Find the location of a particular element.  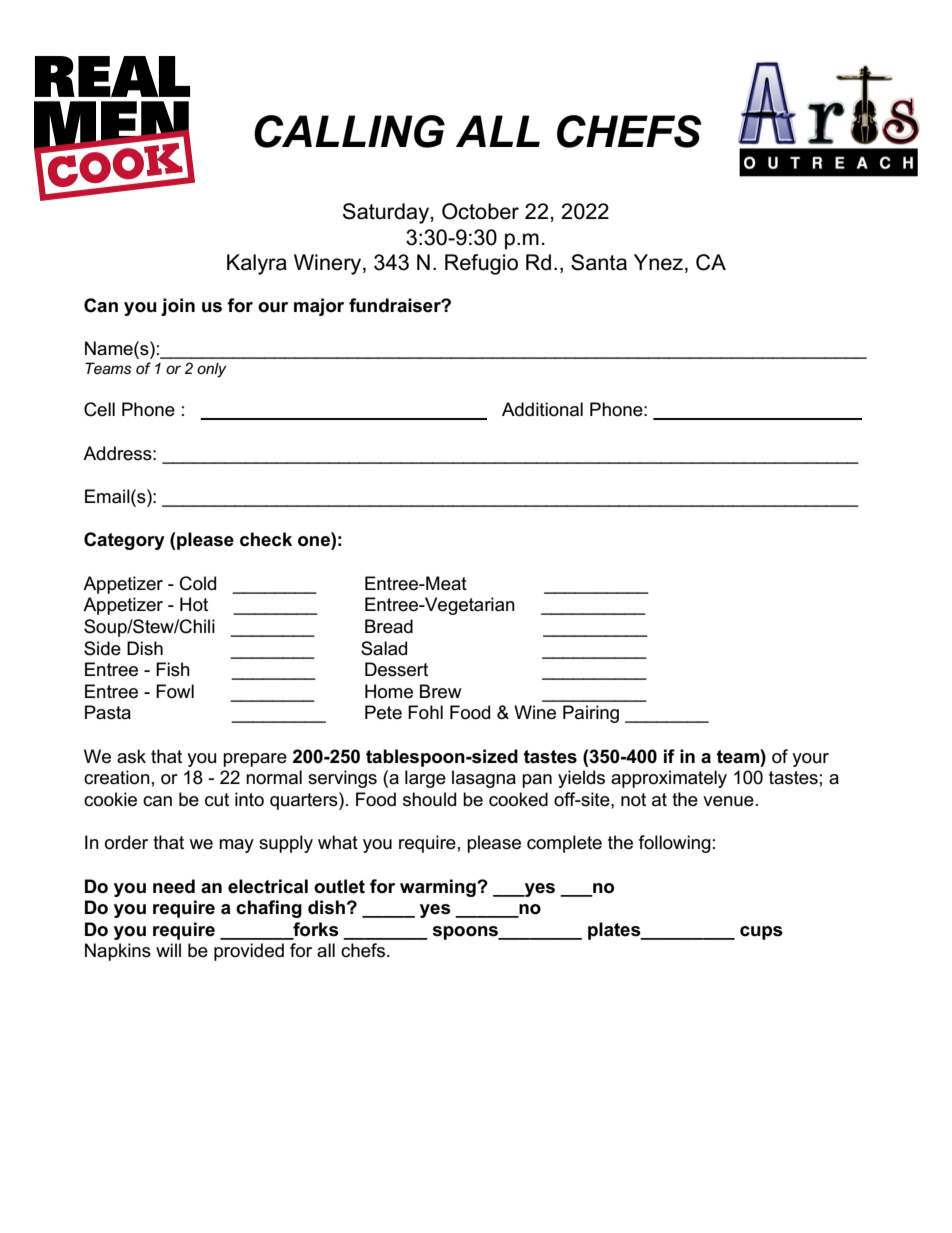

warming is located at coordinates (439, 888).
